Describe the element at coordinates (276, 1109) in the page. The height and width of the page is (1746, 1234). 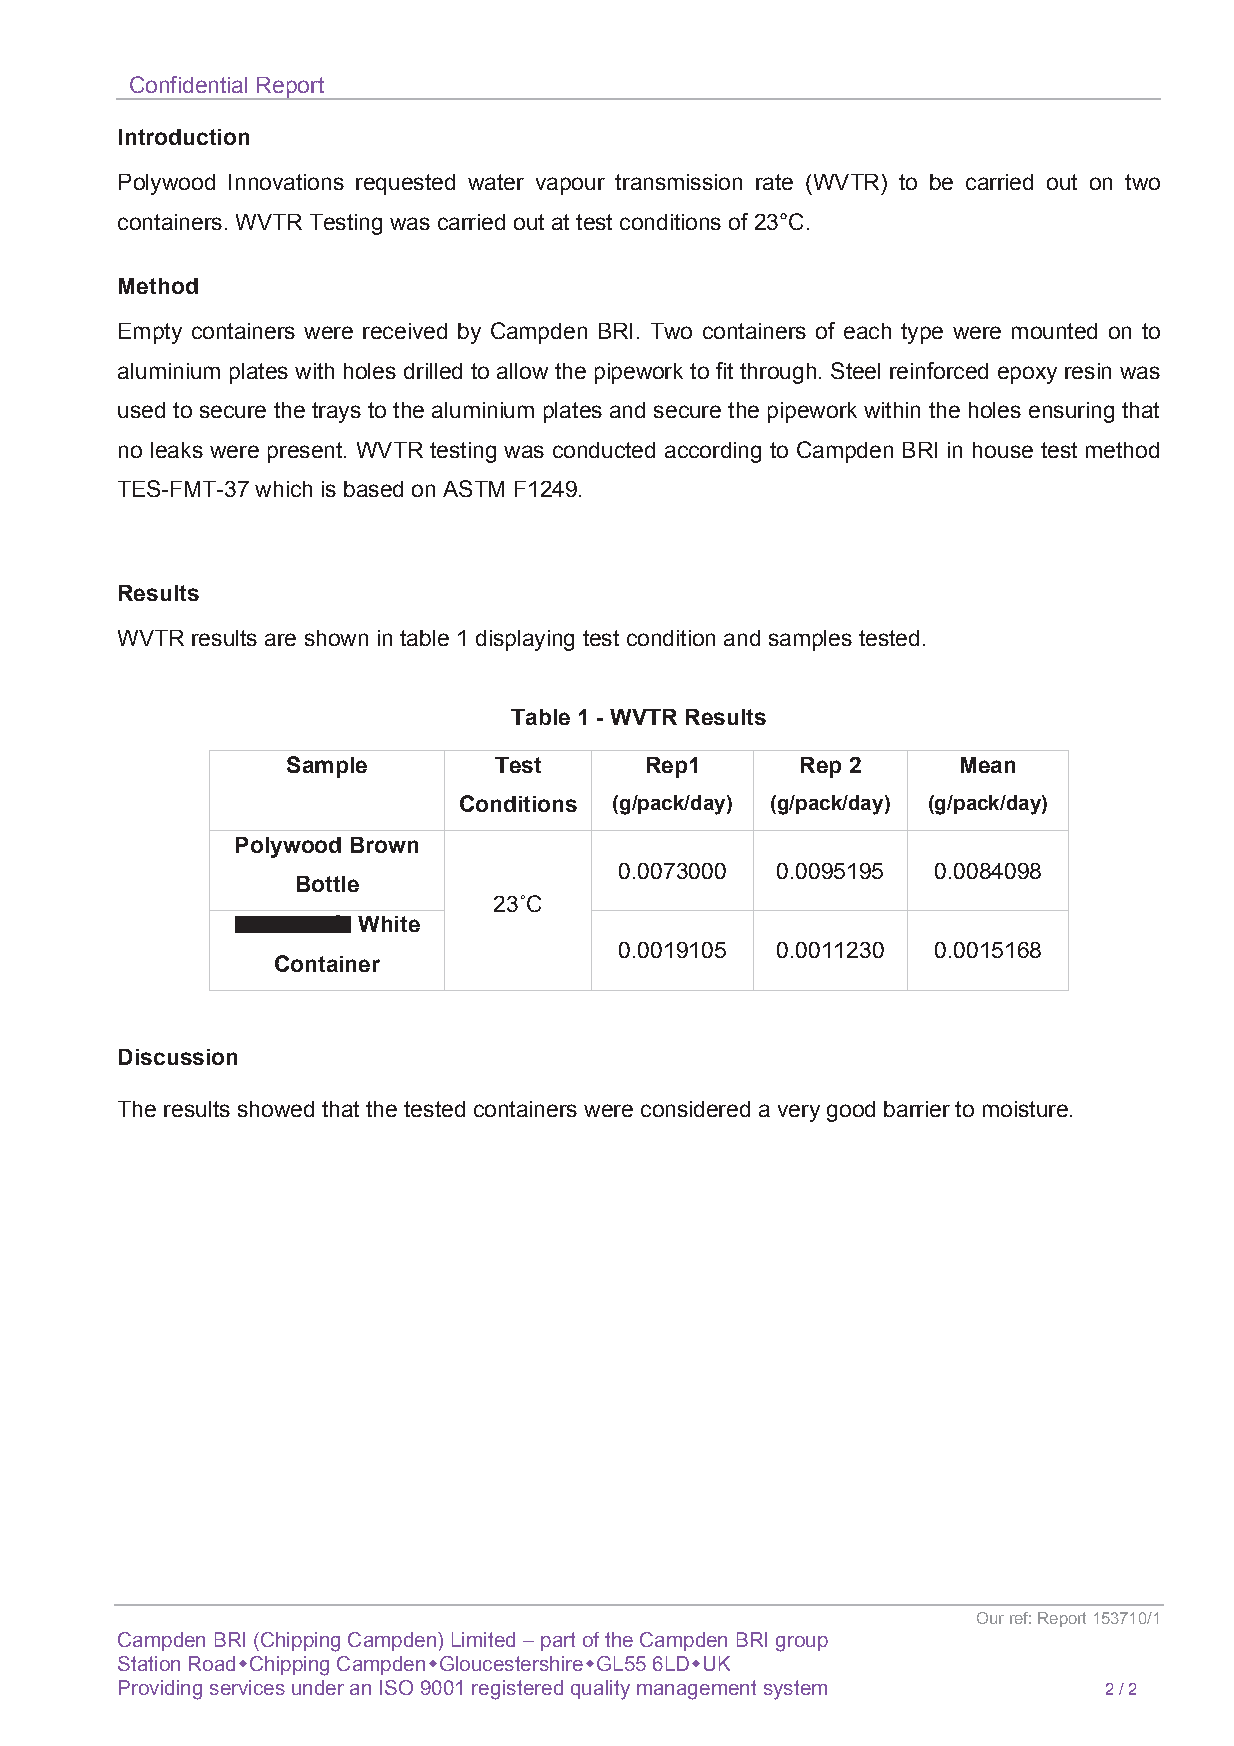
I see `showed` at that location.
